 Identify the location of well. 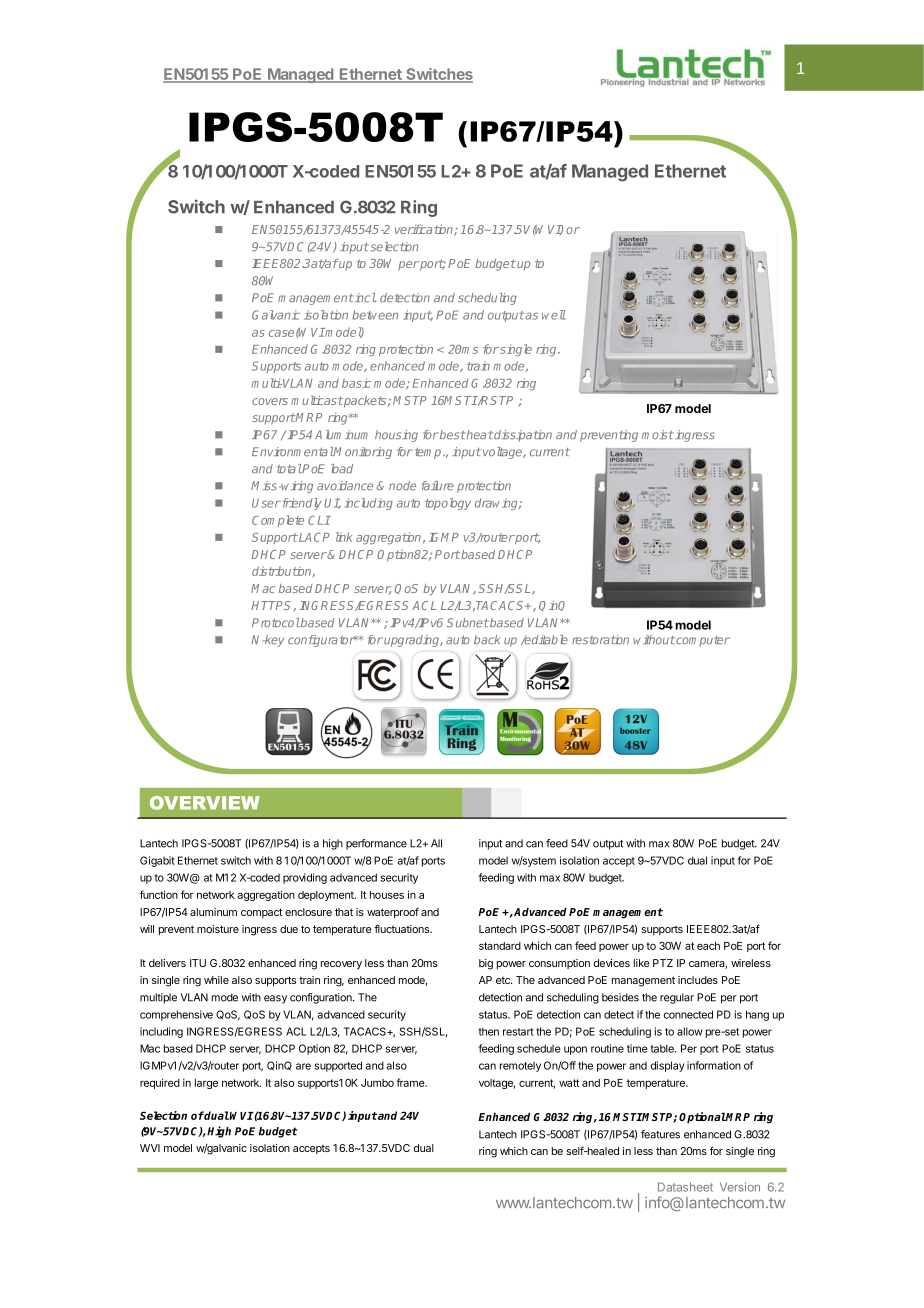
(554, 315).
